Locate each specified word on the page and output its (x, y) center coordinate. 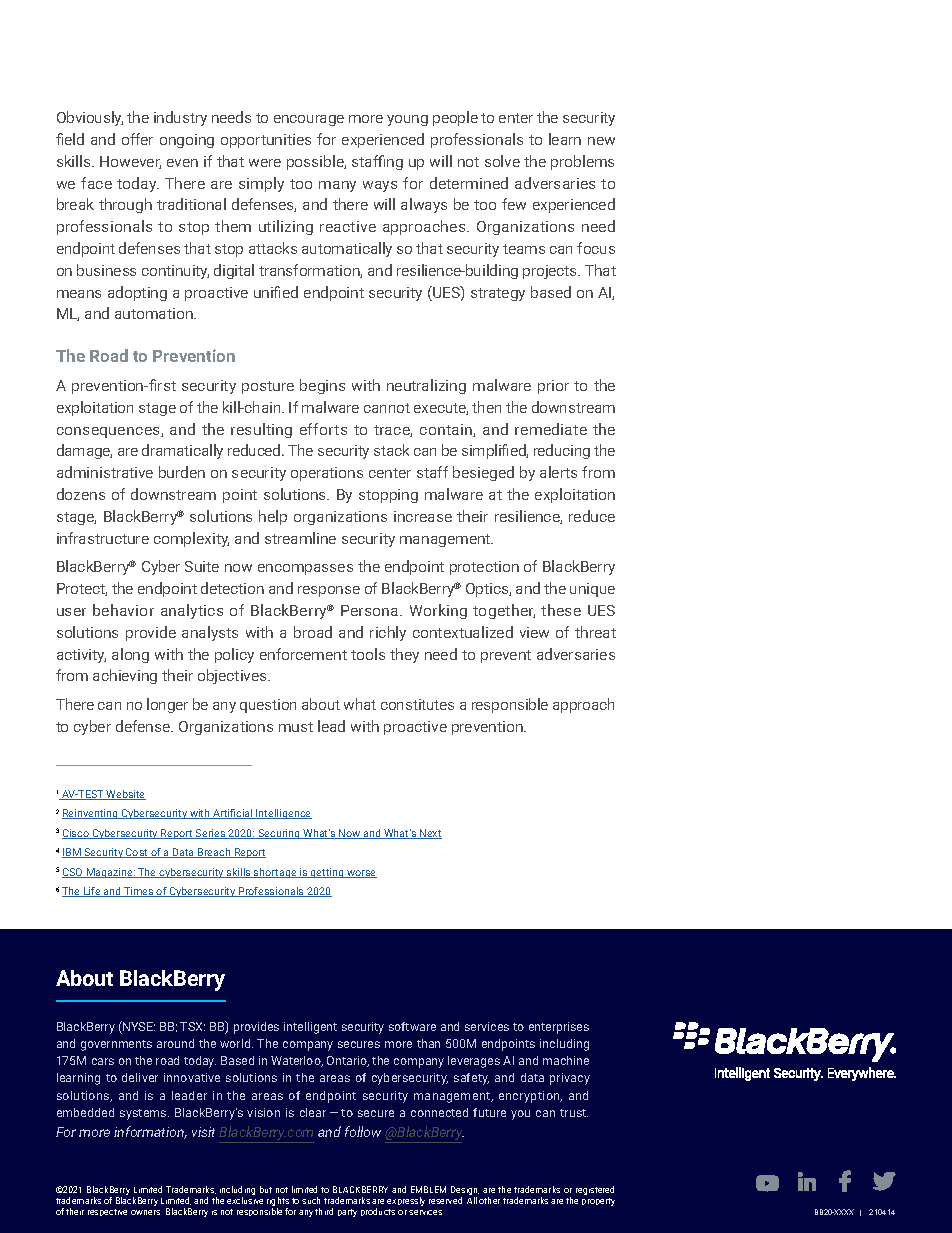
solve (502, 161)
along (130, 655)
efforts (323, 429)
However (130, 162)
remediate (551, 429)
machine (566, 1060)
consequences (109, 432)
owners (145, 1212)
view (534, 632)
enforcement (303, 654)
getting (327, 873)
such (311, 1200)
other (489, 1200)
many (337, 186)
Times (139, 892)
